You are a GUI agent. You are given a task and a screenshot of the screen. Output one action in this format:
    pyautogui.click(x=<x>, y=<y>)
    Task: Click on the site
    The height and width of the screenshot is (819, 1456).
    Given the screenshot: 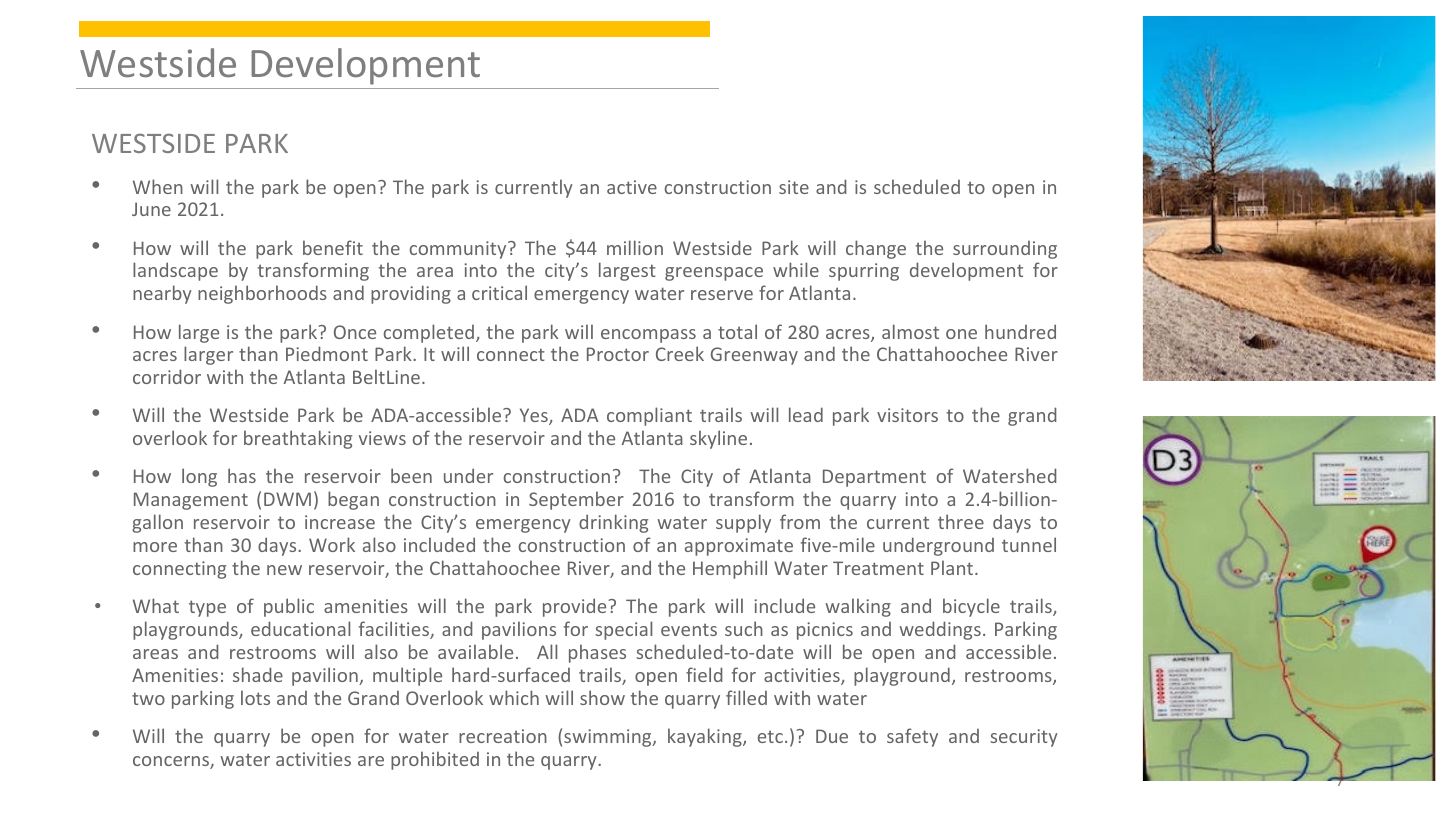 What is the action you would take?
    pyautogui.click(x=794, y=187)
